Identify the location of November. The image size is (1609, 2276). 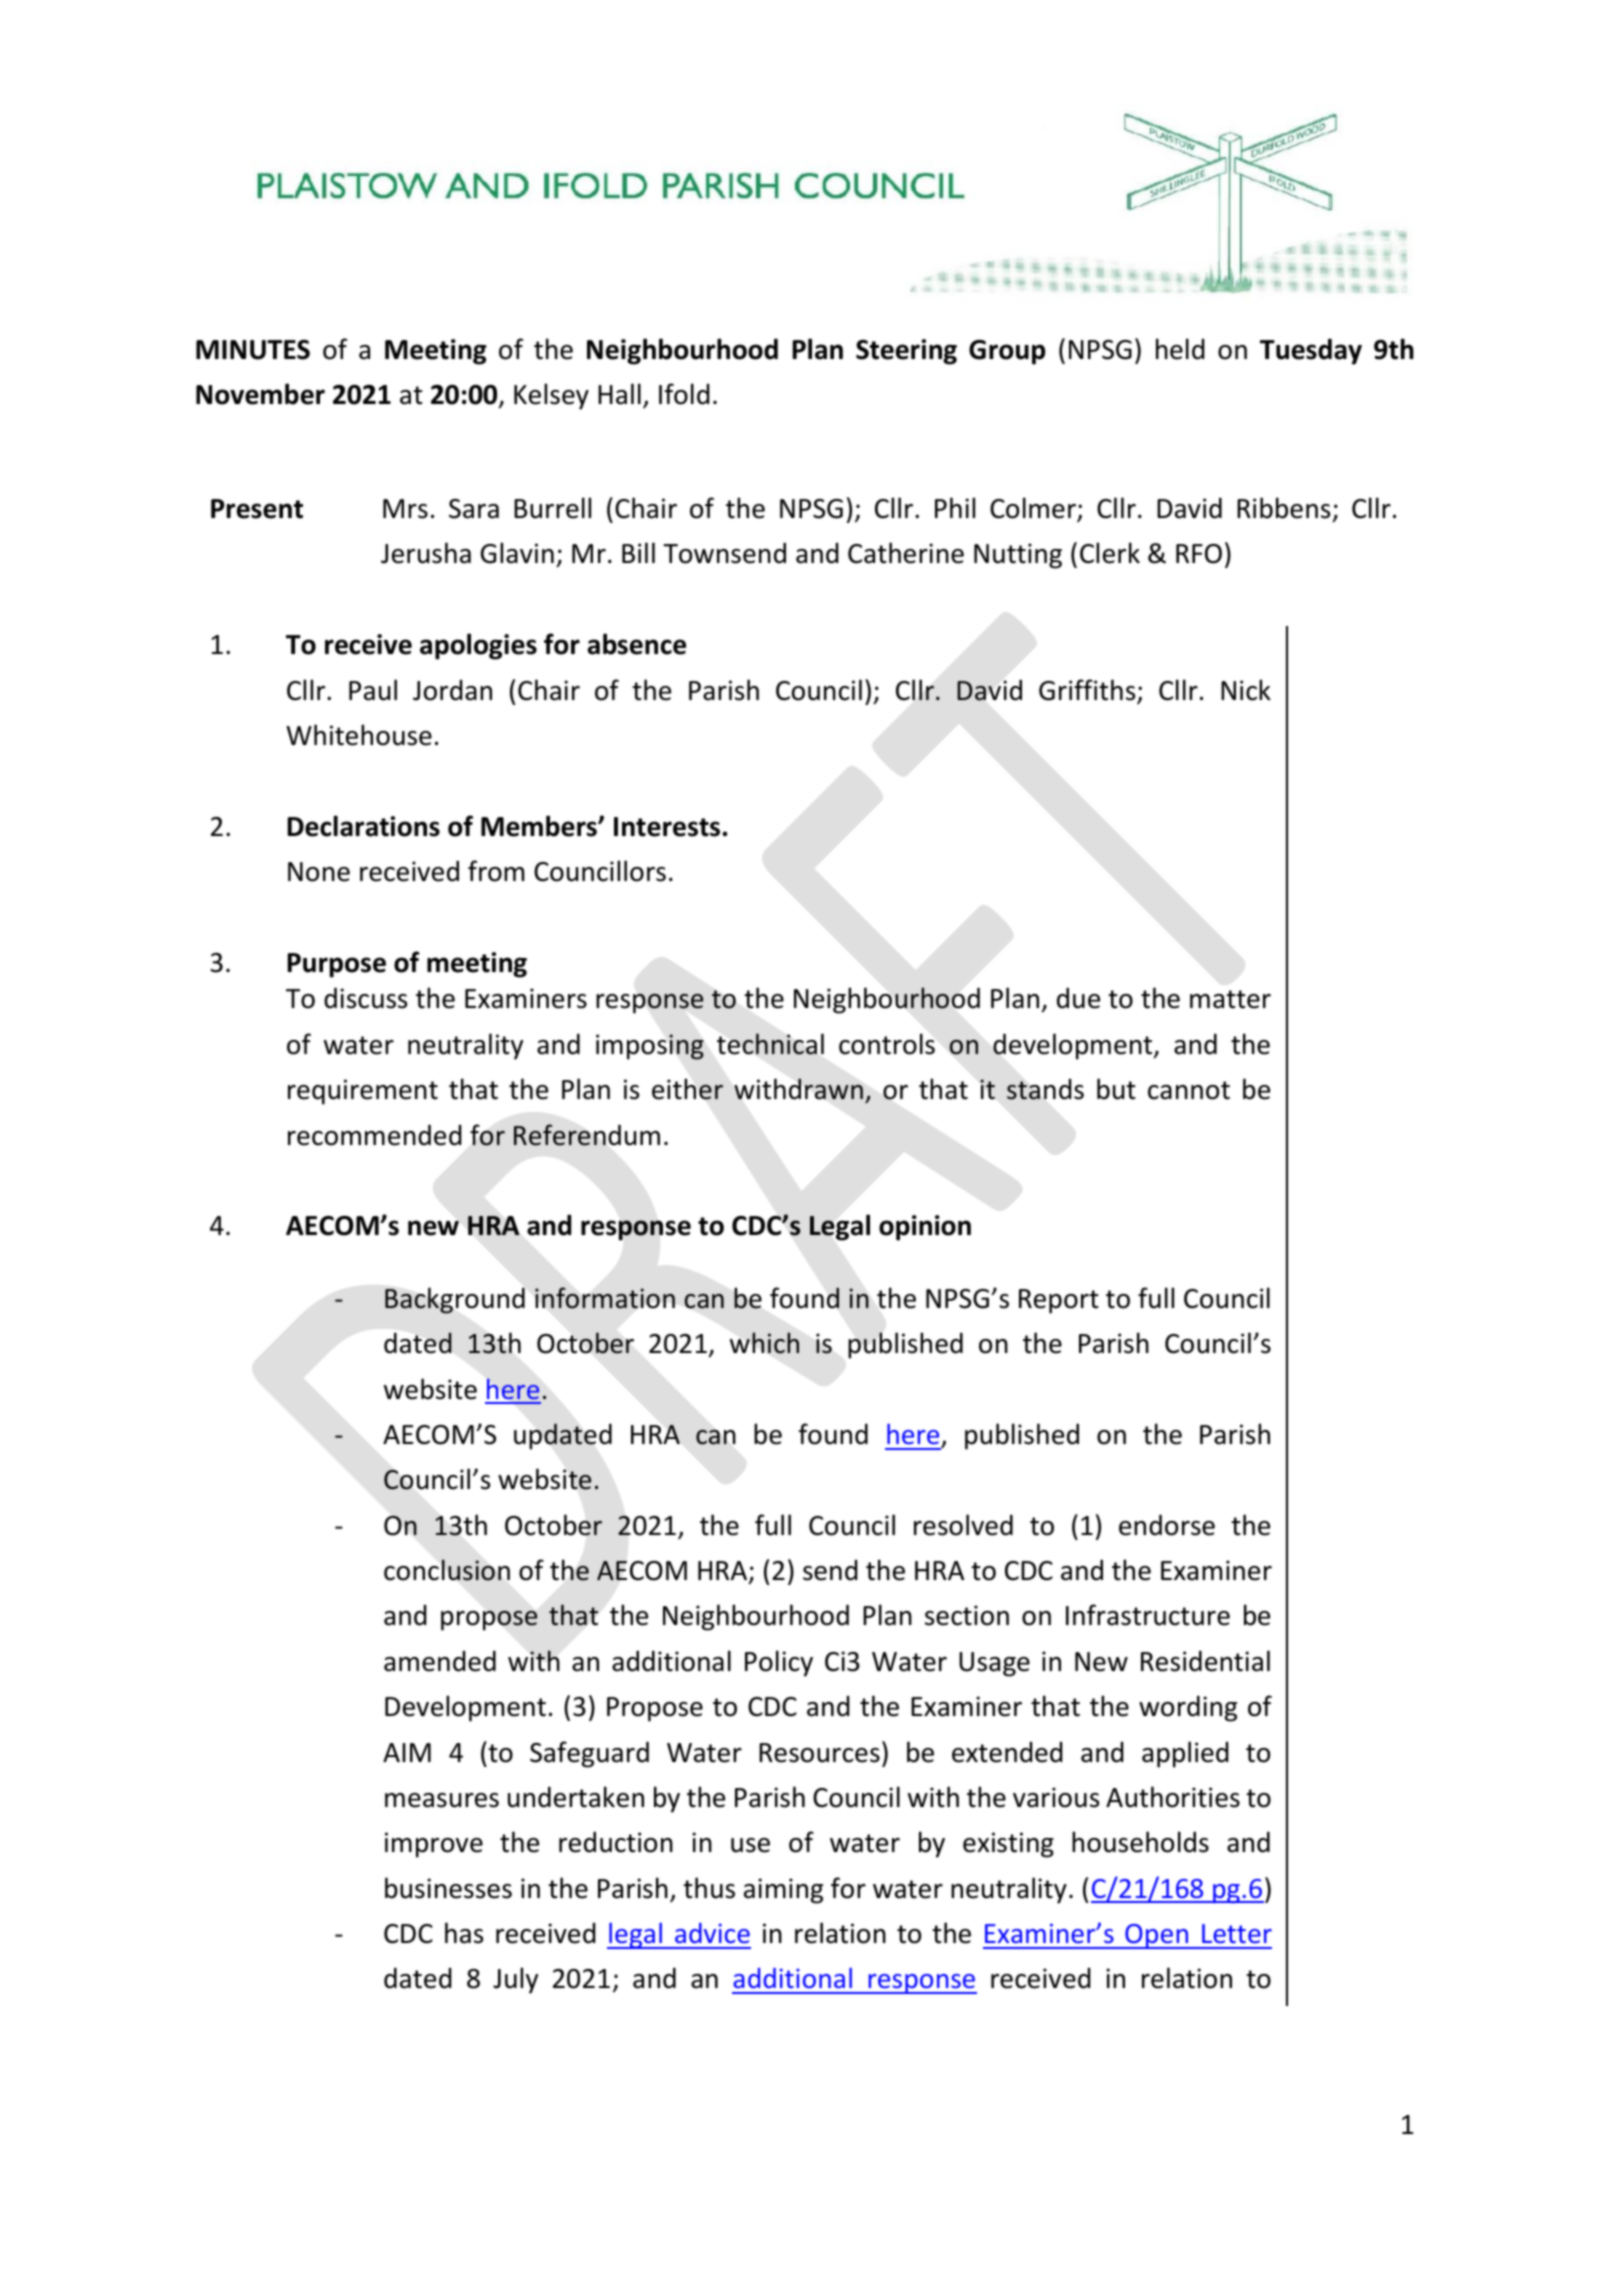
(260, 394).
